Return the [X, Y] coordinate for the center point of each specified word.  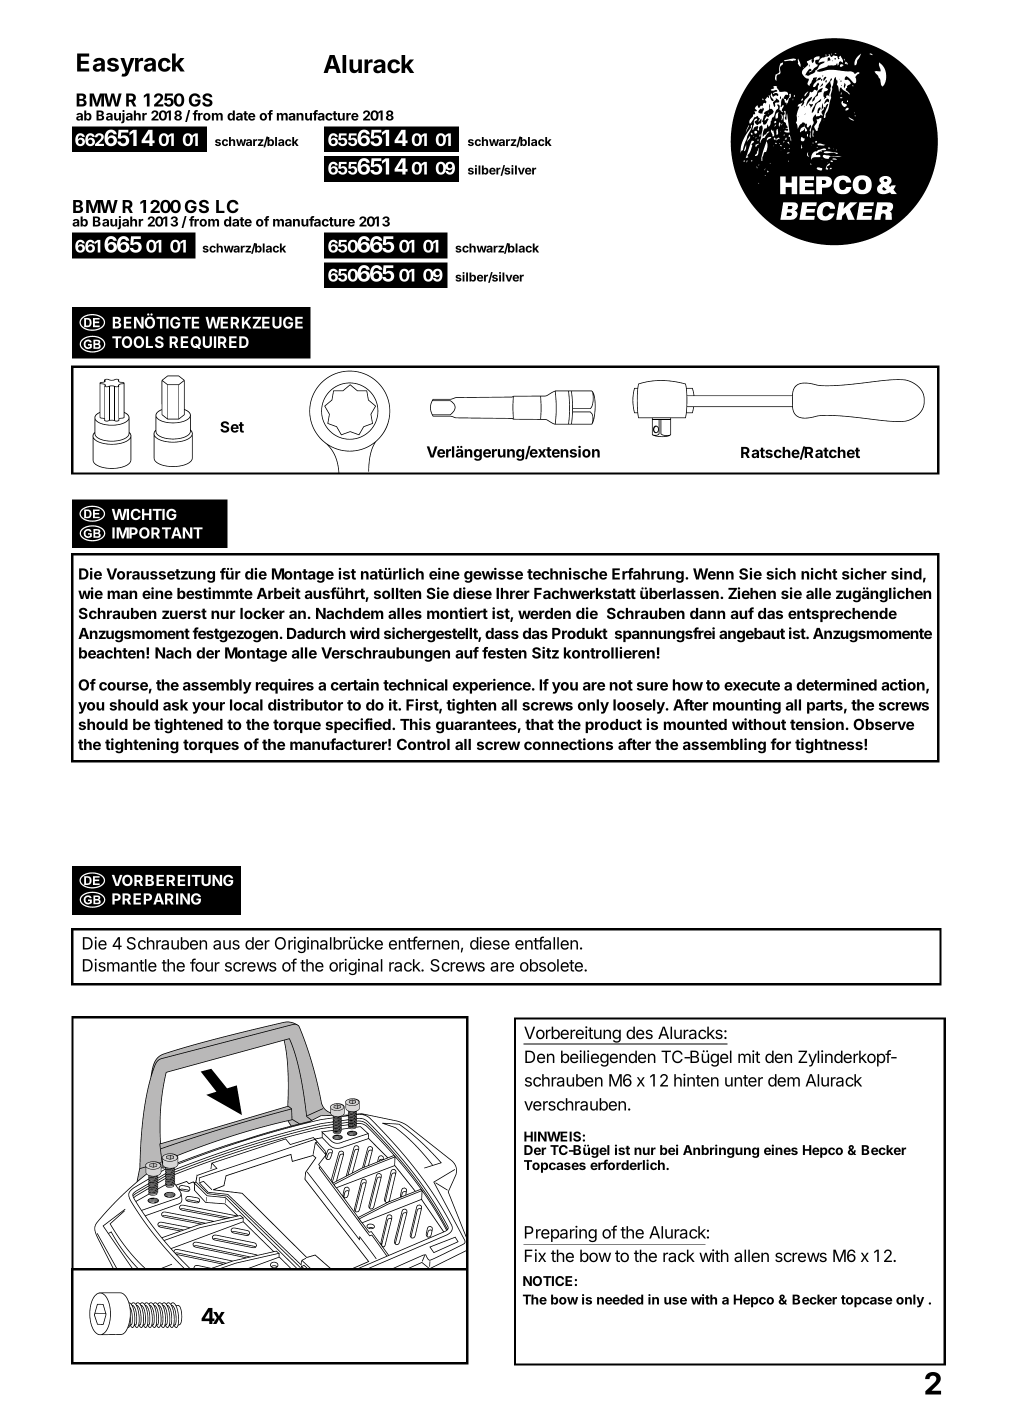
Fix [535, 1255]
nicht [819, 574]
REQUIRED [209, 342]
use [675, 1301]
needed [620, 1299]
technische [567, 574]
